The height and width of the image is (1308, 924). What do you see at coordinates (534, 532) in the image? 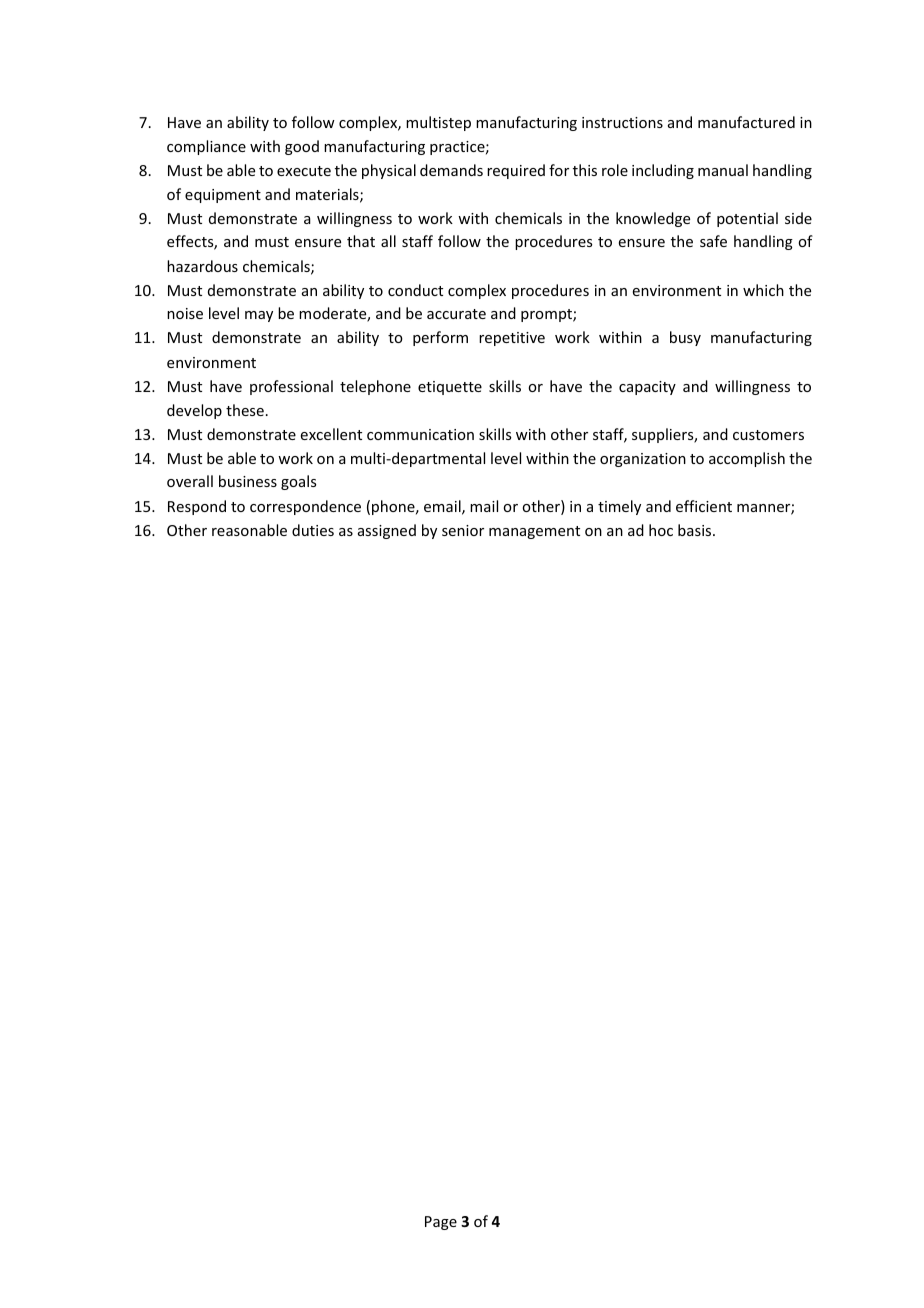
I see `management` at bounding box center [534, 532].
